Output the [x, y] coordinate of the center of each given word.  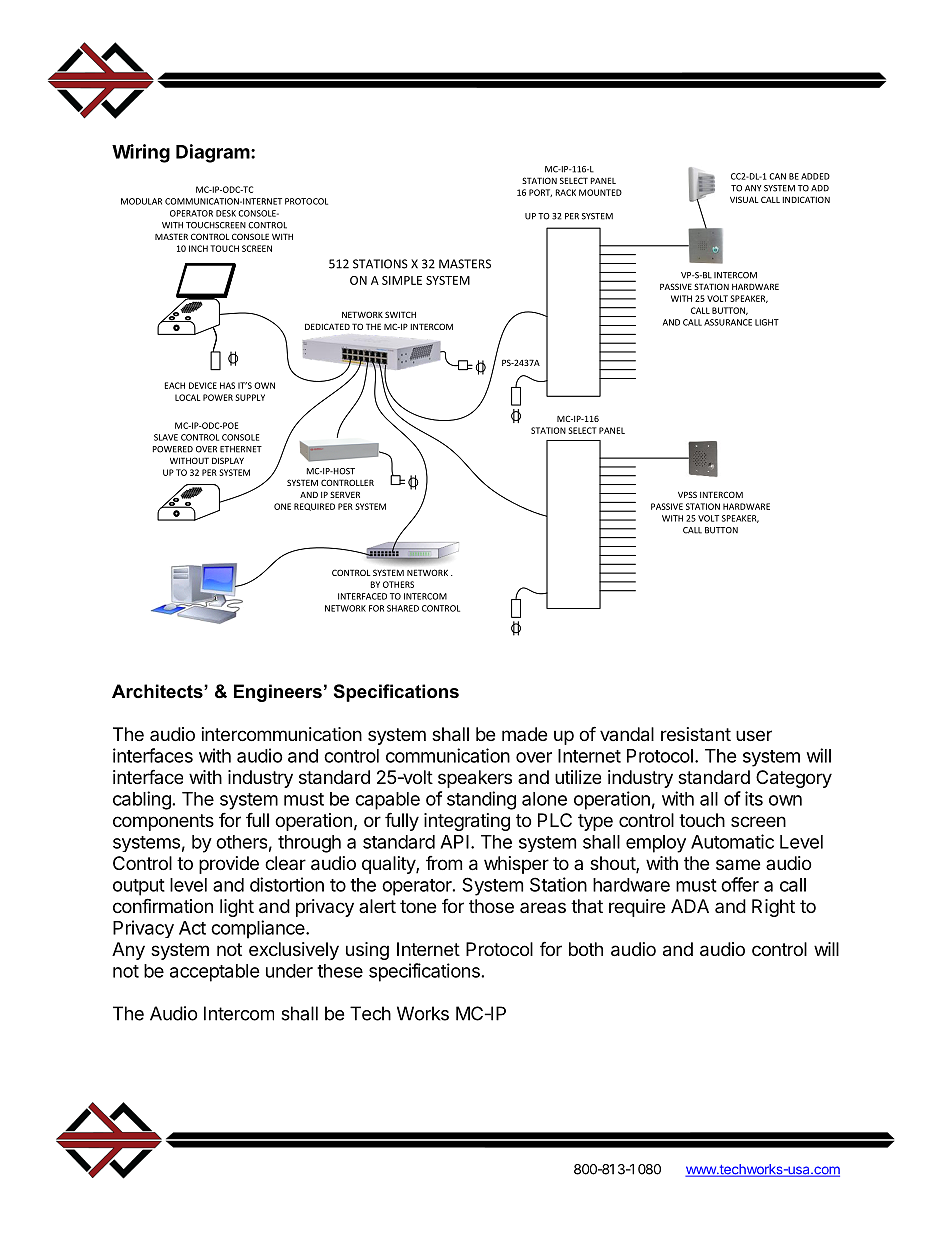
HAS [227, 385]
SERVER [345, 494]
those [491, 906]
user [754, 735]
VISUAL [744, 199]
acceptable [215, 973]
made [524, 734]
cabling [142, 800]
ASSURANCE [728, 322]
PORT [540, 193]
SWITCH [400, 314]
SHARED [403, 608]
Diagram [213, 153]
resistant [696, 734]
